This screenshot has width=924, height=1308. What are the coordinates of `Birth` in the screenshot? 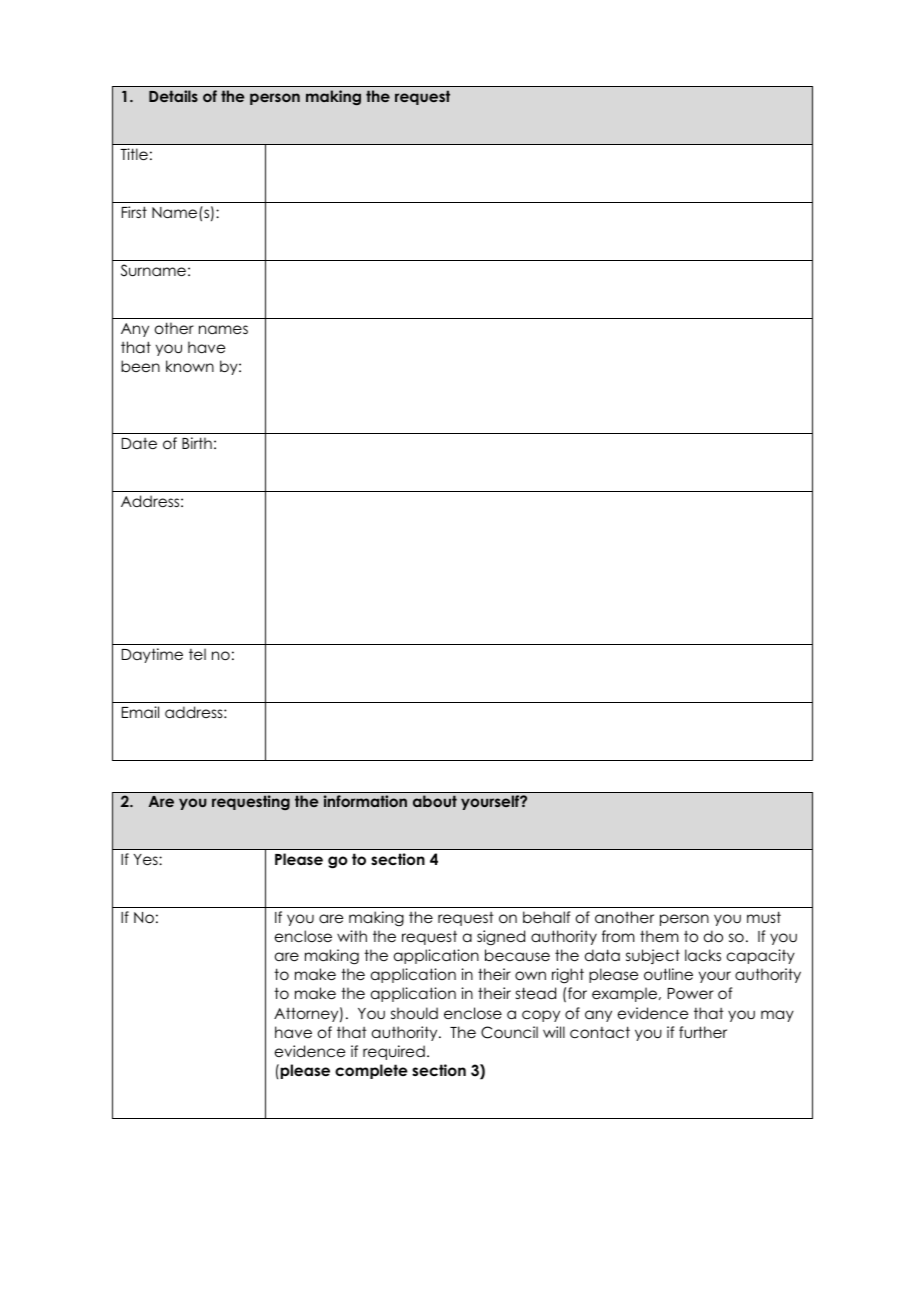 It's located at (197, 443).
